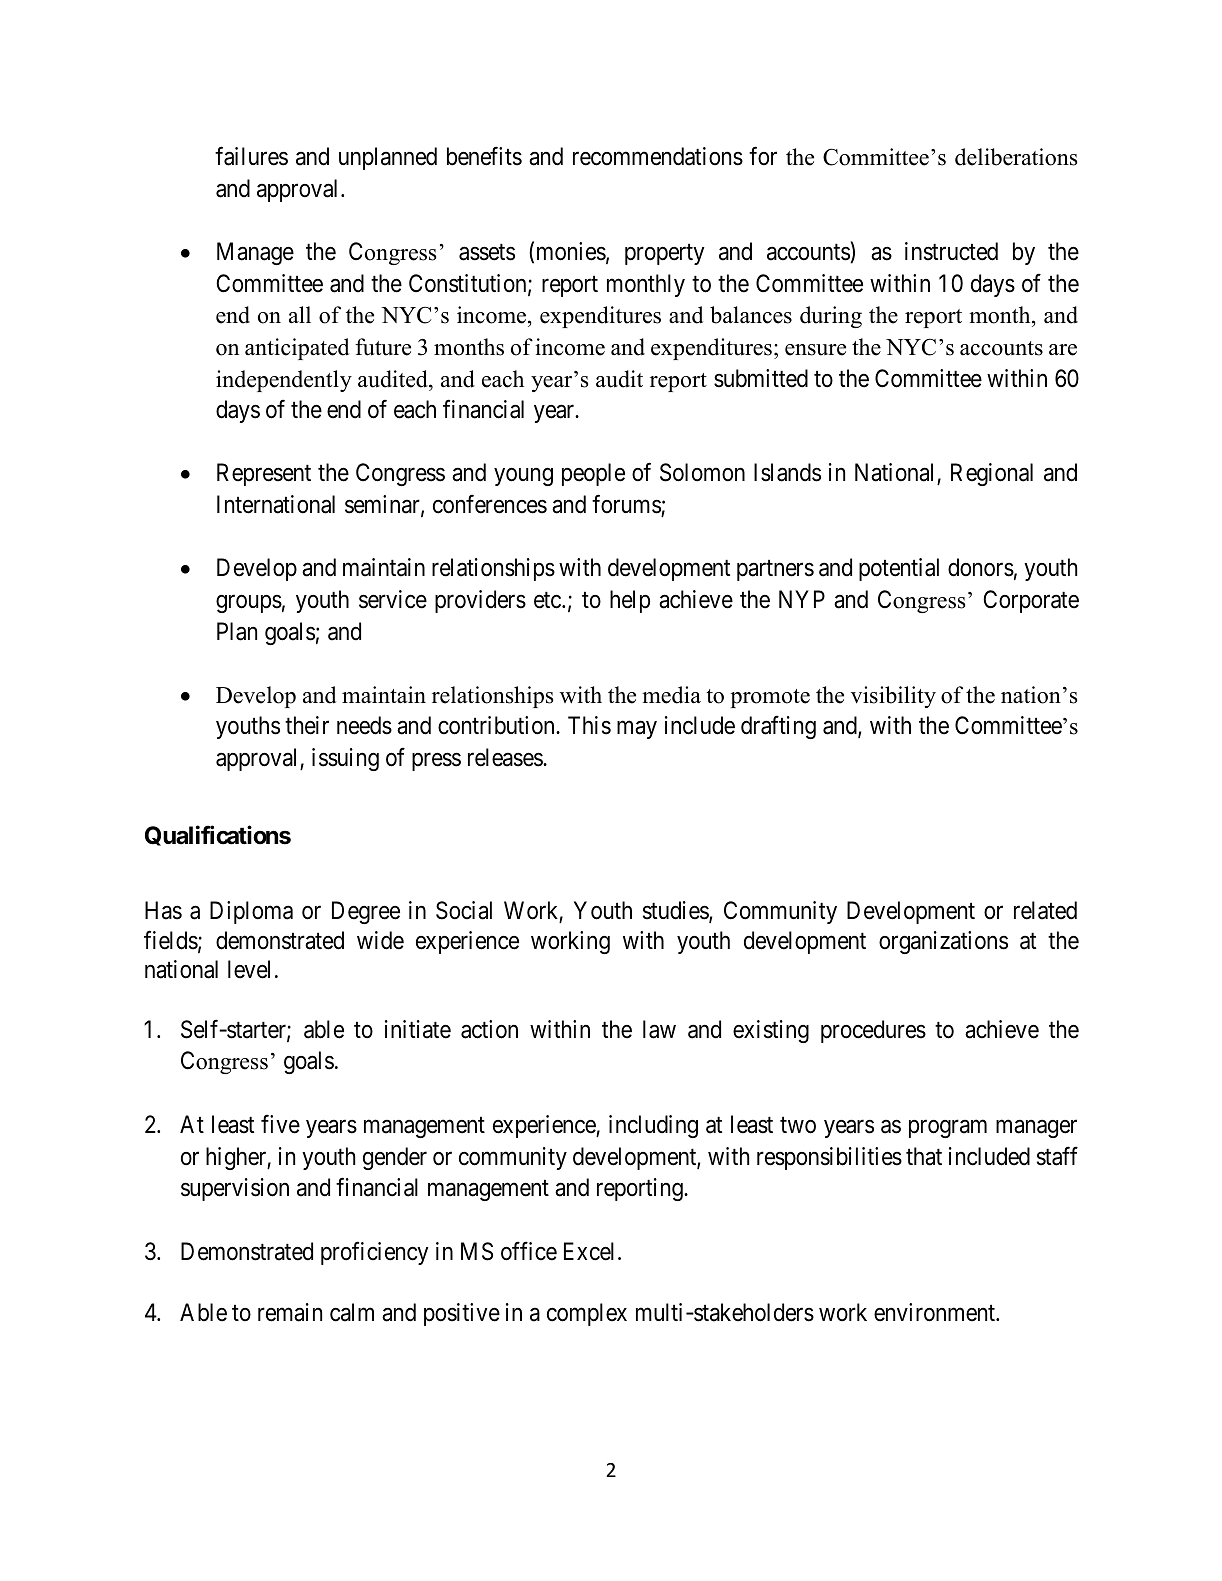 The height and width of the document is (1581, 1222). I want to click on Excel, so click(591, 1251).
